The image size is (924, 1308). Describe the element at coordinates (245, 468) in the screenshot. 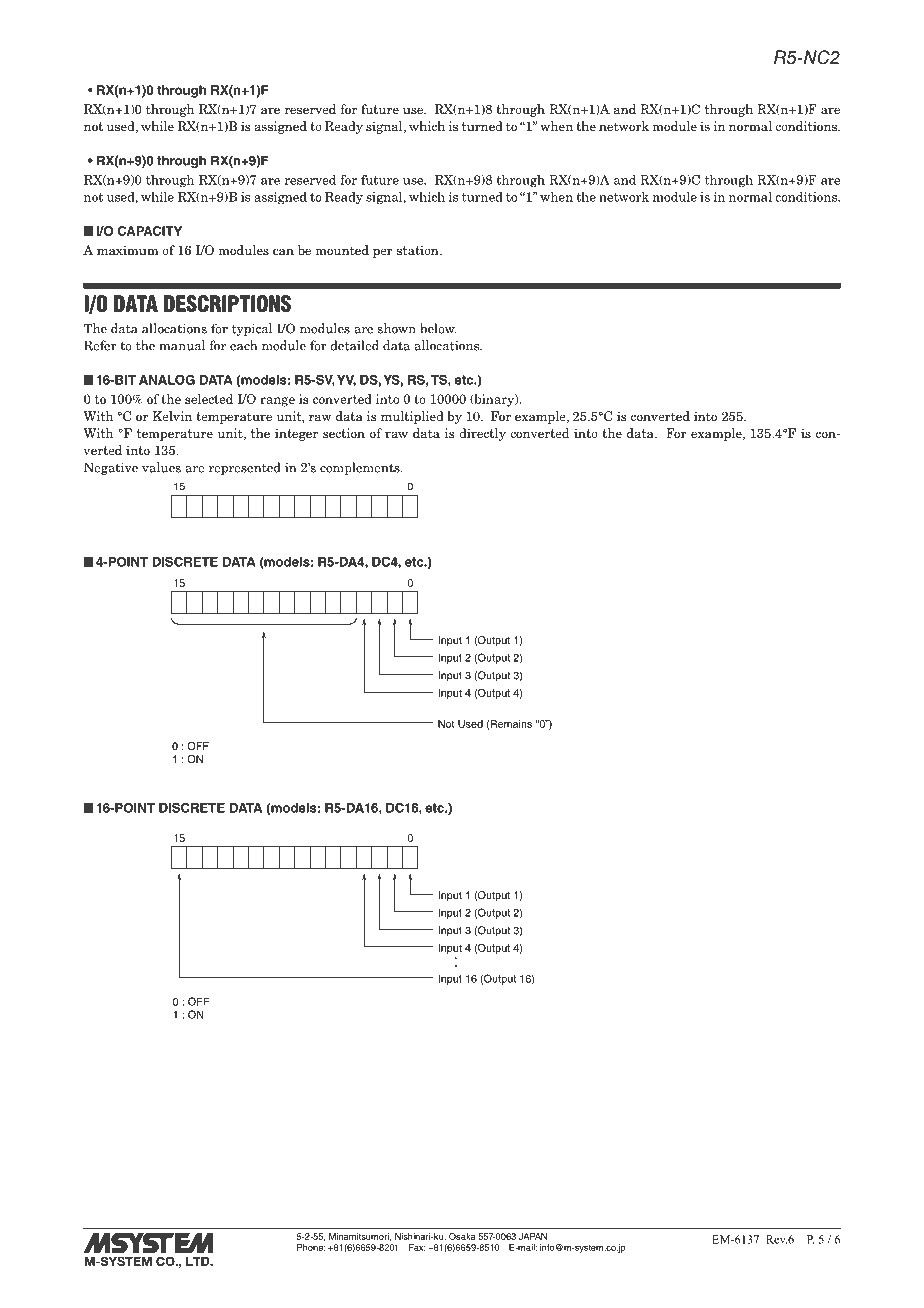

I see `represented` at that location.
